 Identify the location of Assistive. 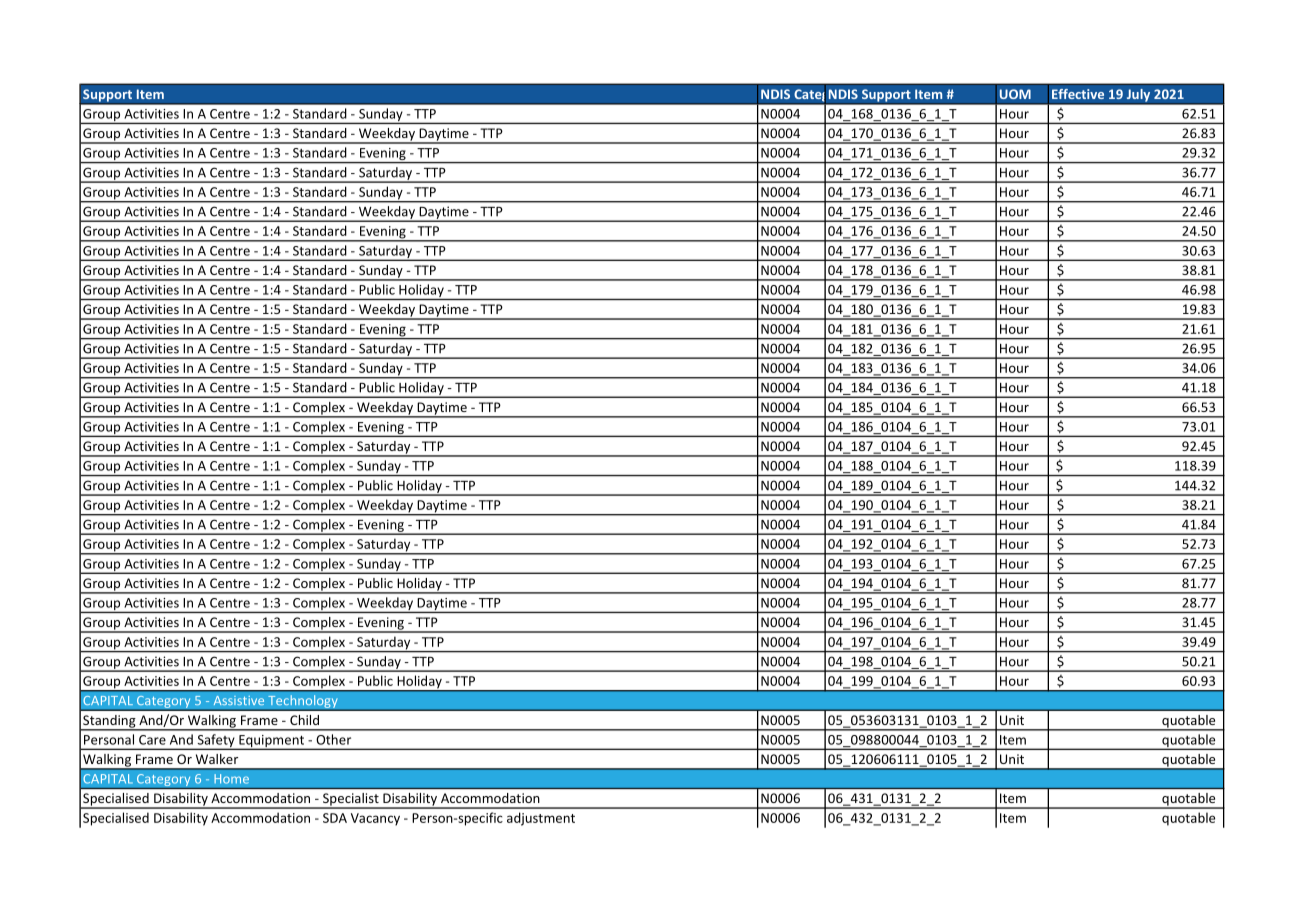
(238, 700).
